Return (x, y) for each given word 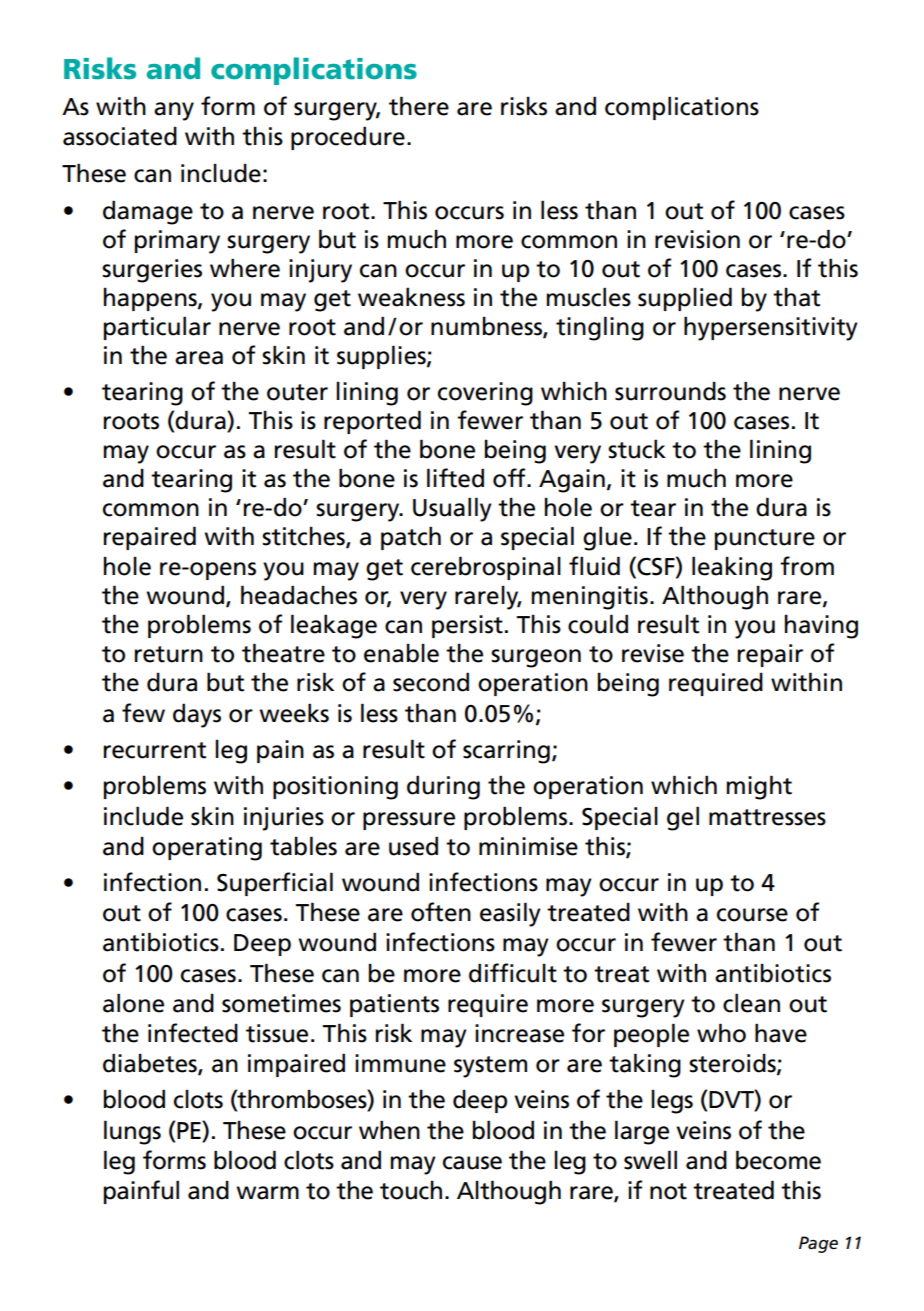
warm (267, 1193)
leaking (732, 568)
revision (697, 239)
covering (485, 394)
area (199, 358)
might (759, 787)
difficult (513, 973)
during (443, 787)
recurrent (155, 750)
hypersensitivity (771, 328)
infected (193, 1033)
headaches (299, 595)
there (419, 106)
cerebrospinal (486, 568)
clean (751, 1003)
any (174, 111)
